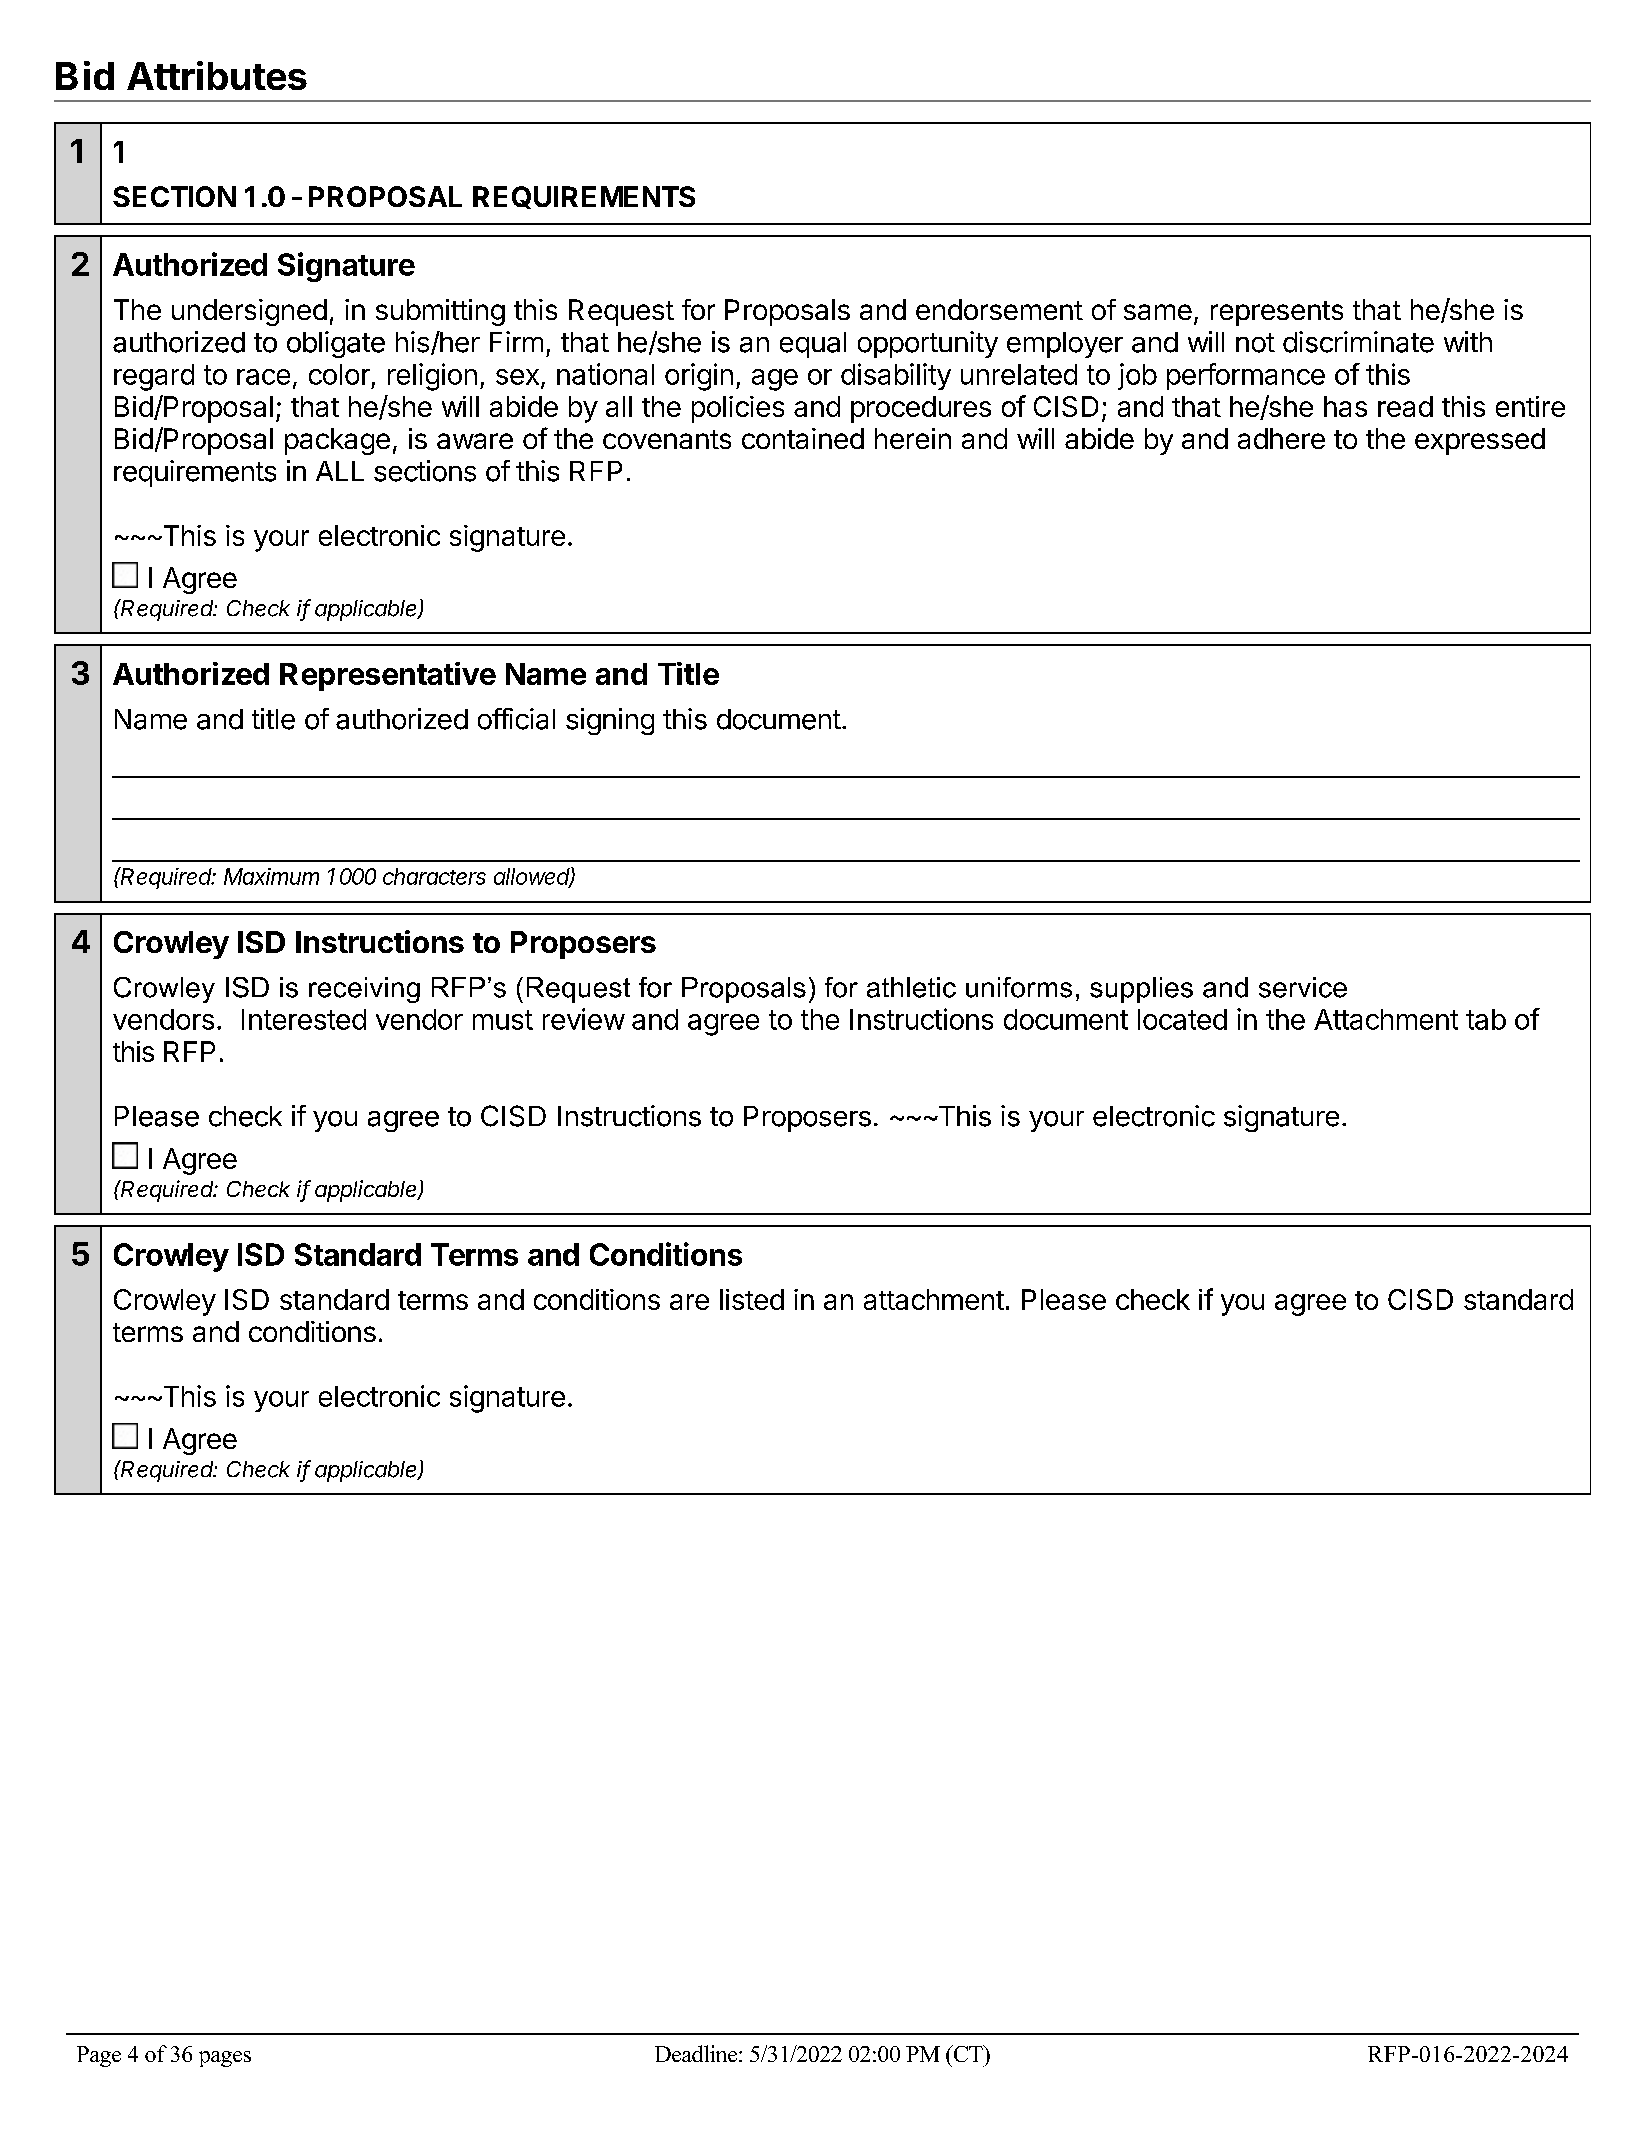 The width and height of the document is (1645, 2129). What do you see at coordinates (388, 676) in the document?
I see `Representative` at bounding box center [388, 676].
